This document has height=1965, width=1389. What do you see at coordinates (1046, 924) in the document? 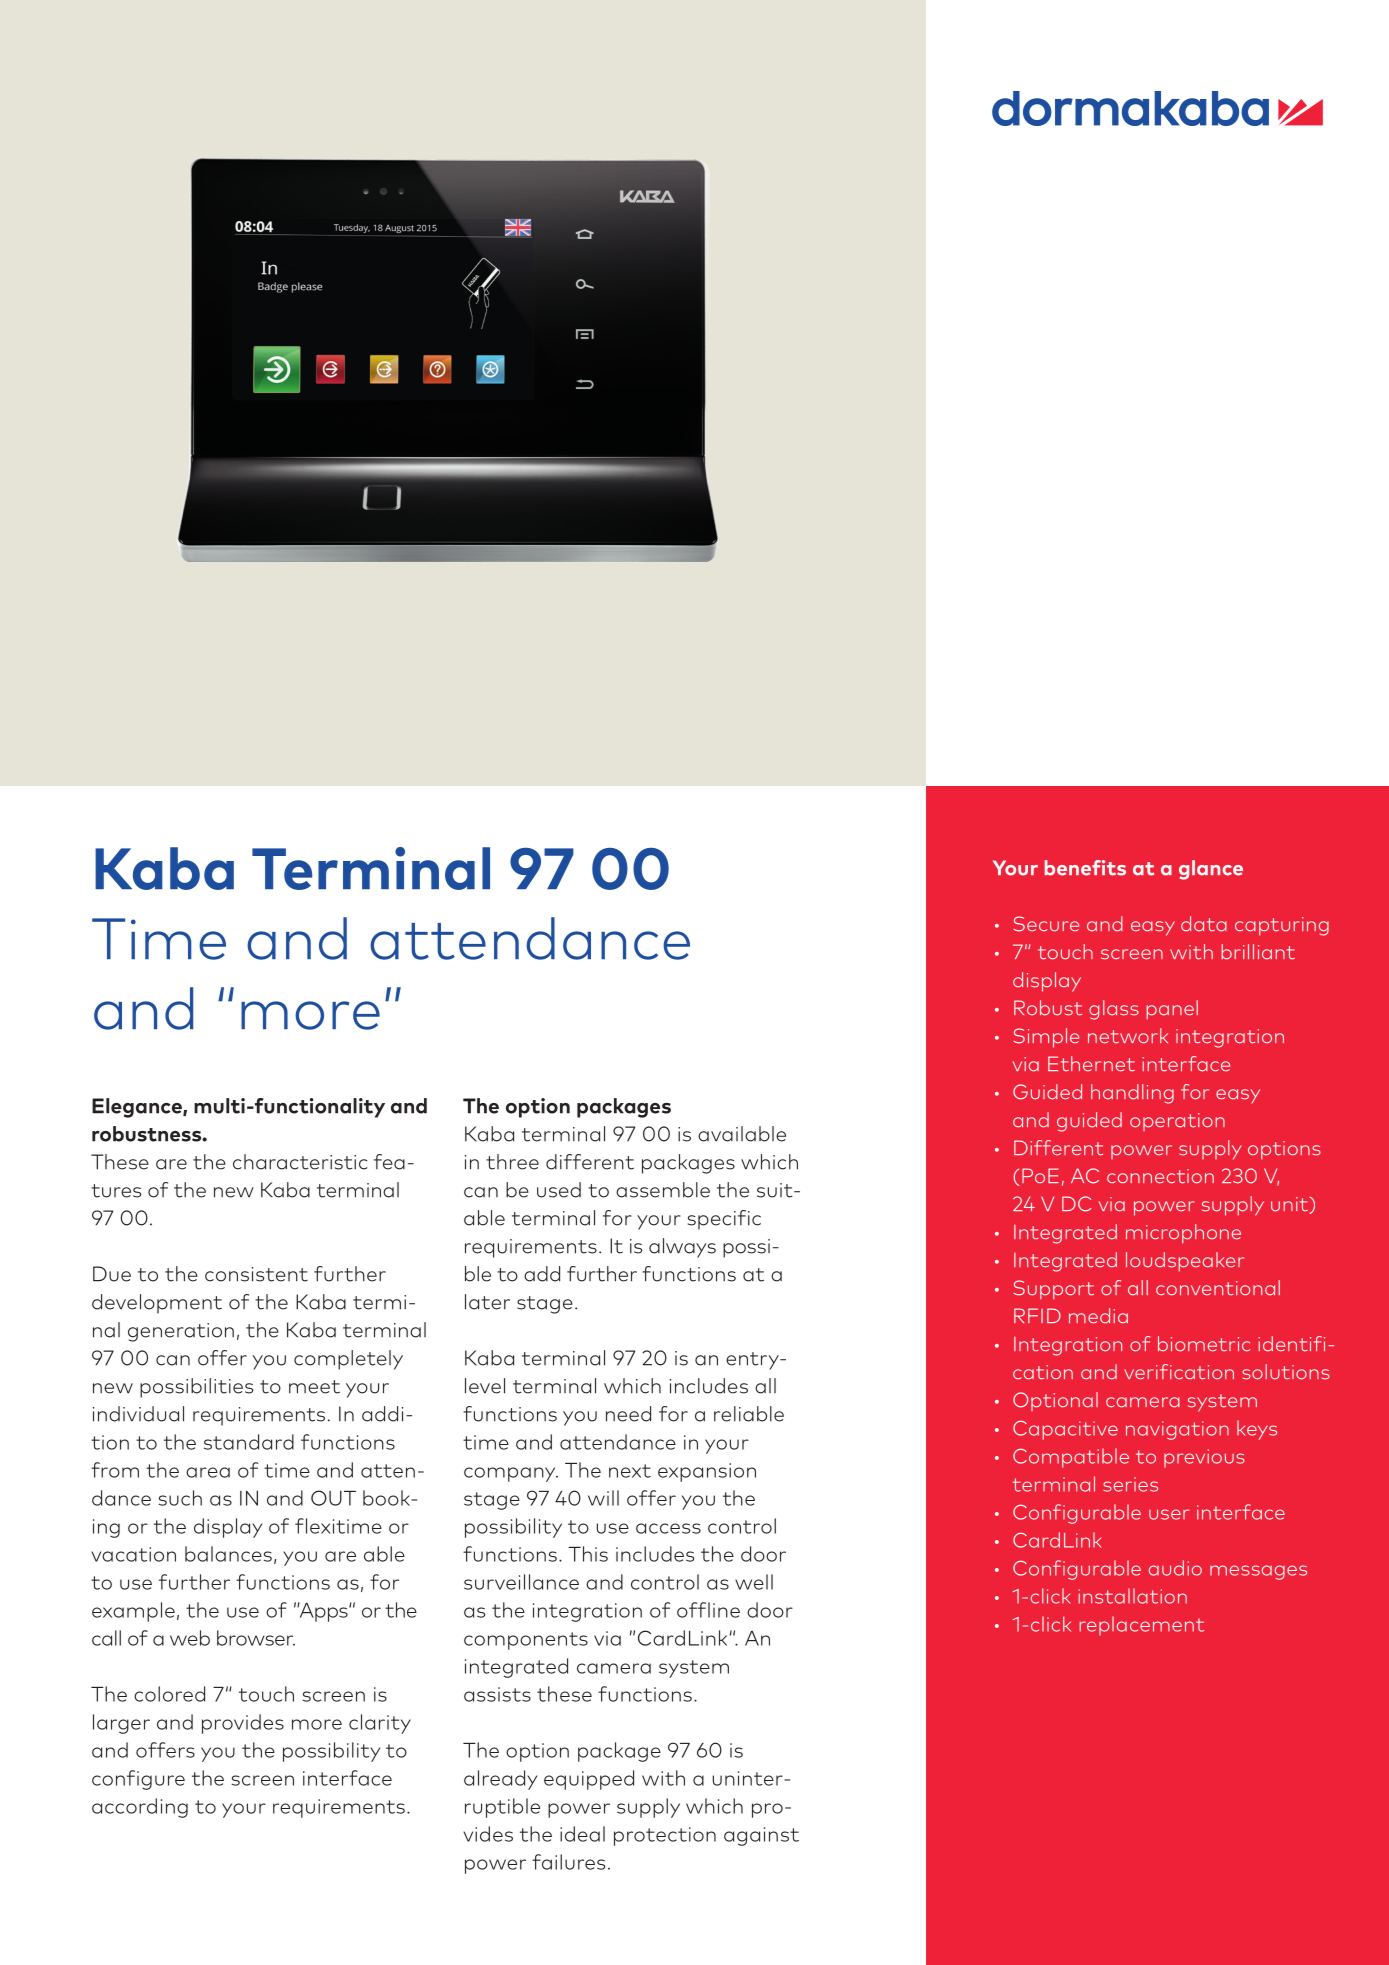
I see `Secure` at bounding box center [1046, 924].
